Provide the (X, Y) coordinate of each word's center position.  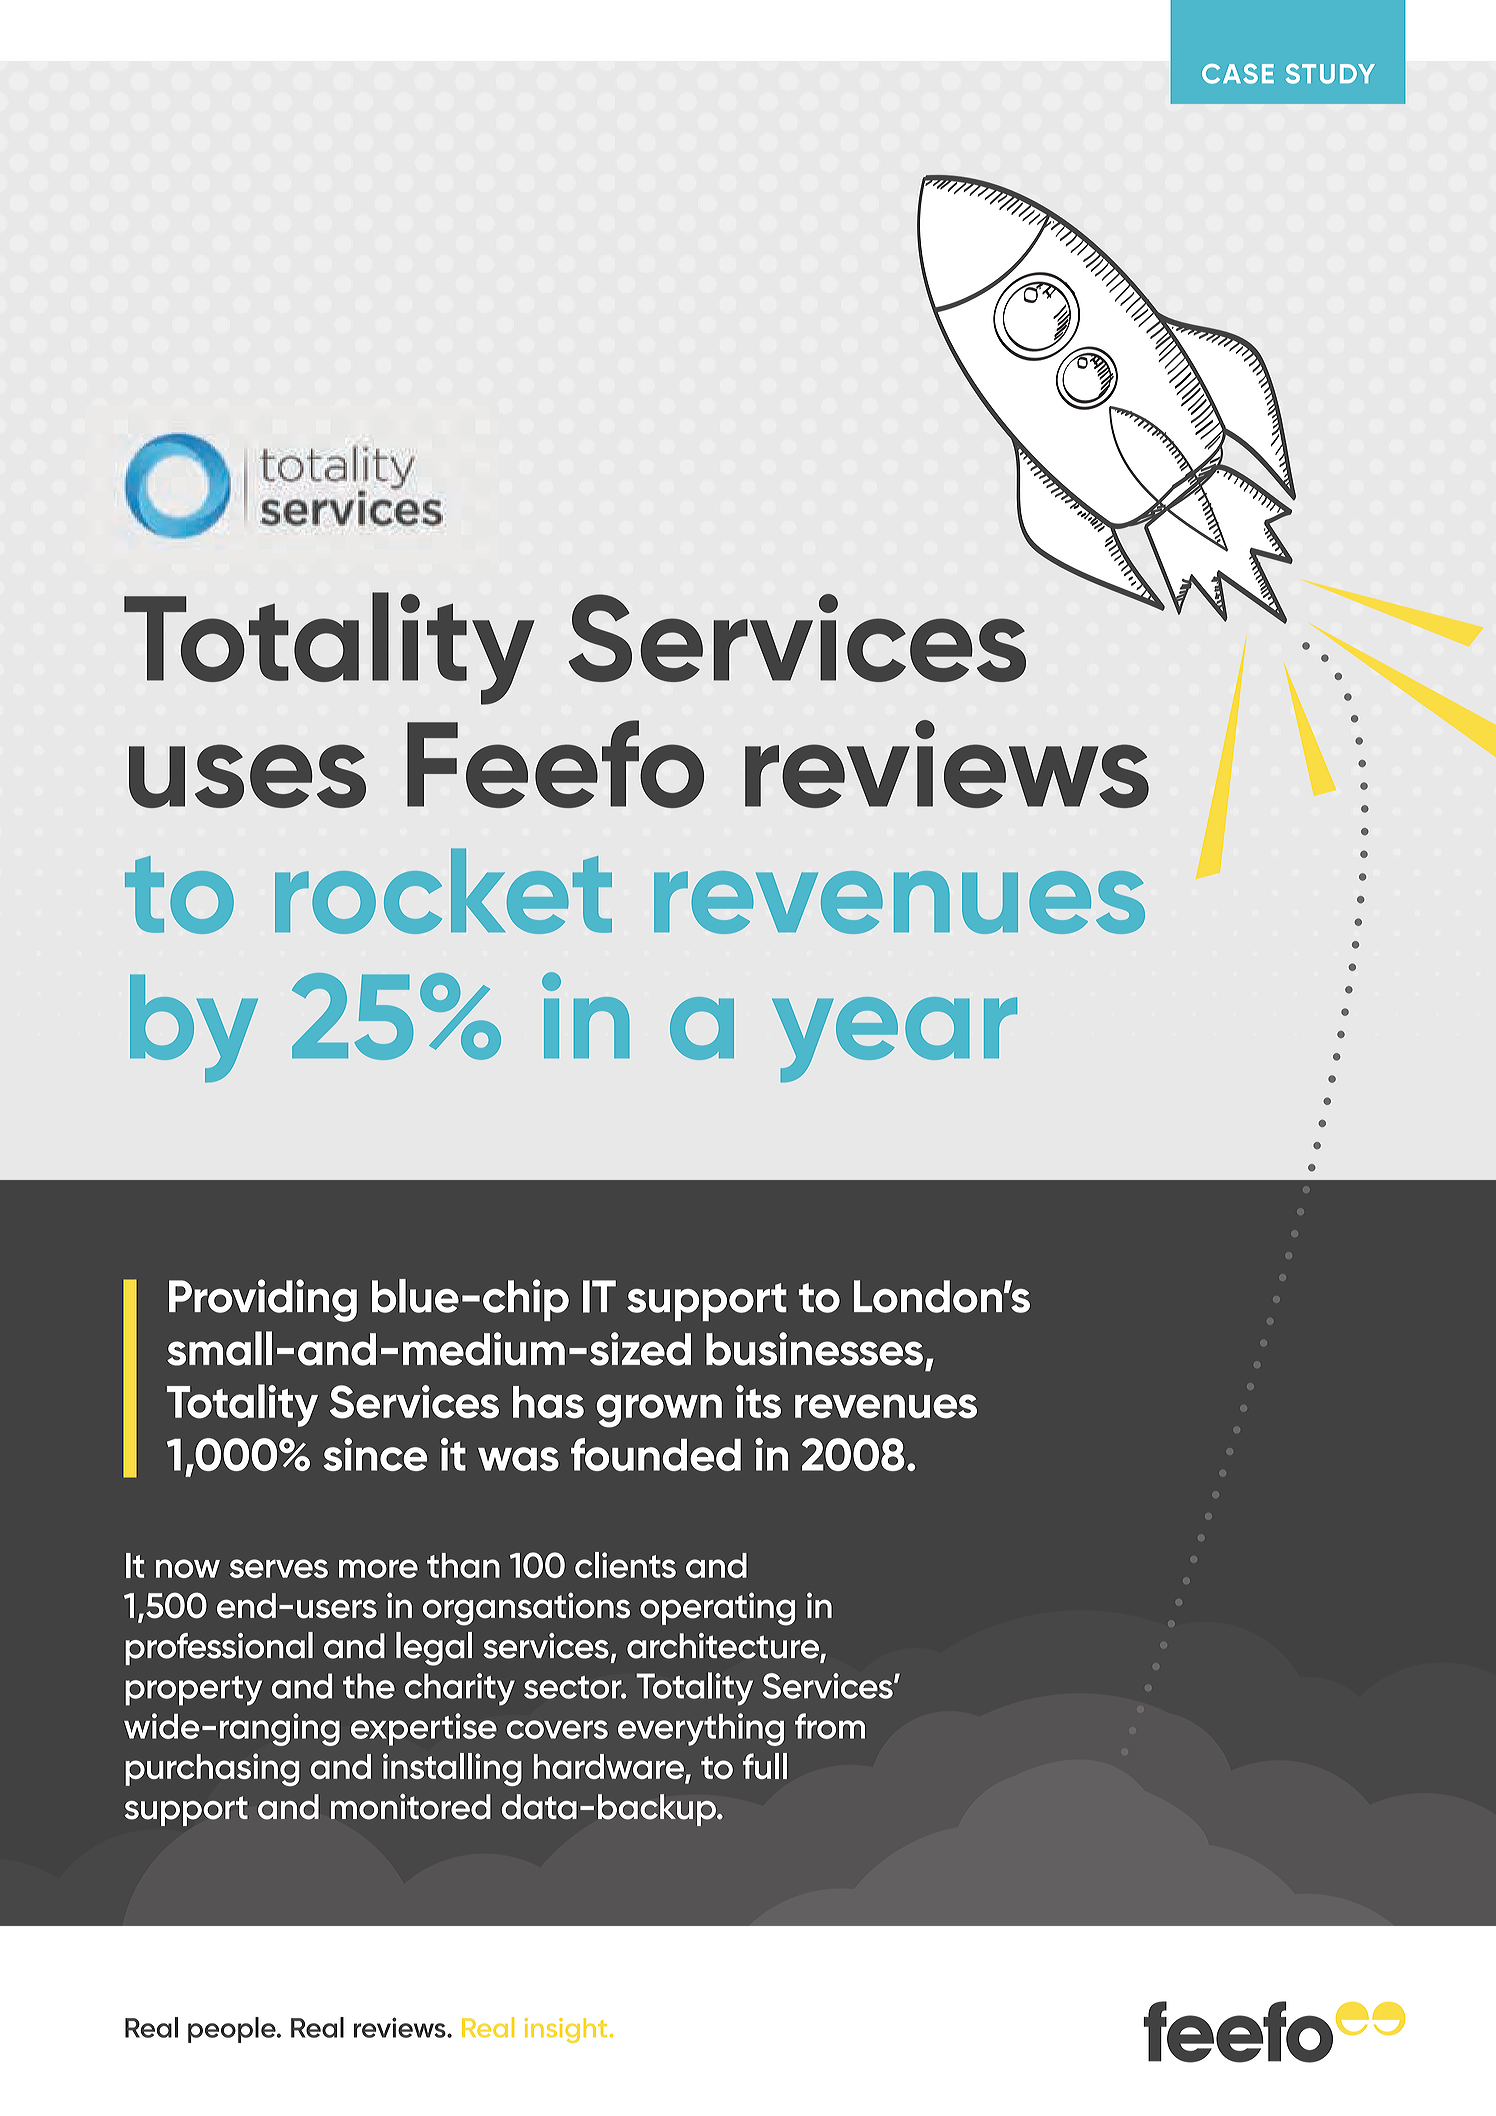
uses (247, 776)
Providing (263, 1300)
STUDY (1330, 74)
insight (565, 2030)
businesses (814, 1349)
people (233, 2030)
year (894, 1040)
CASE (1238, 74)
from (830, 1726)
